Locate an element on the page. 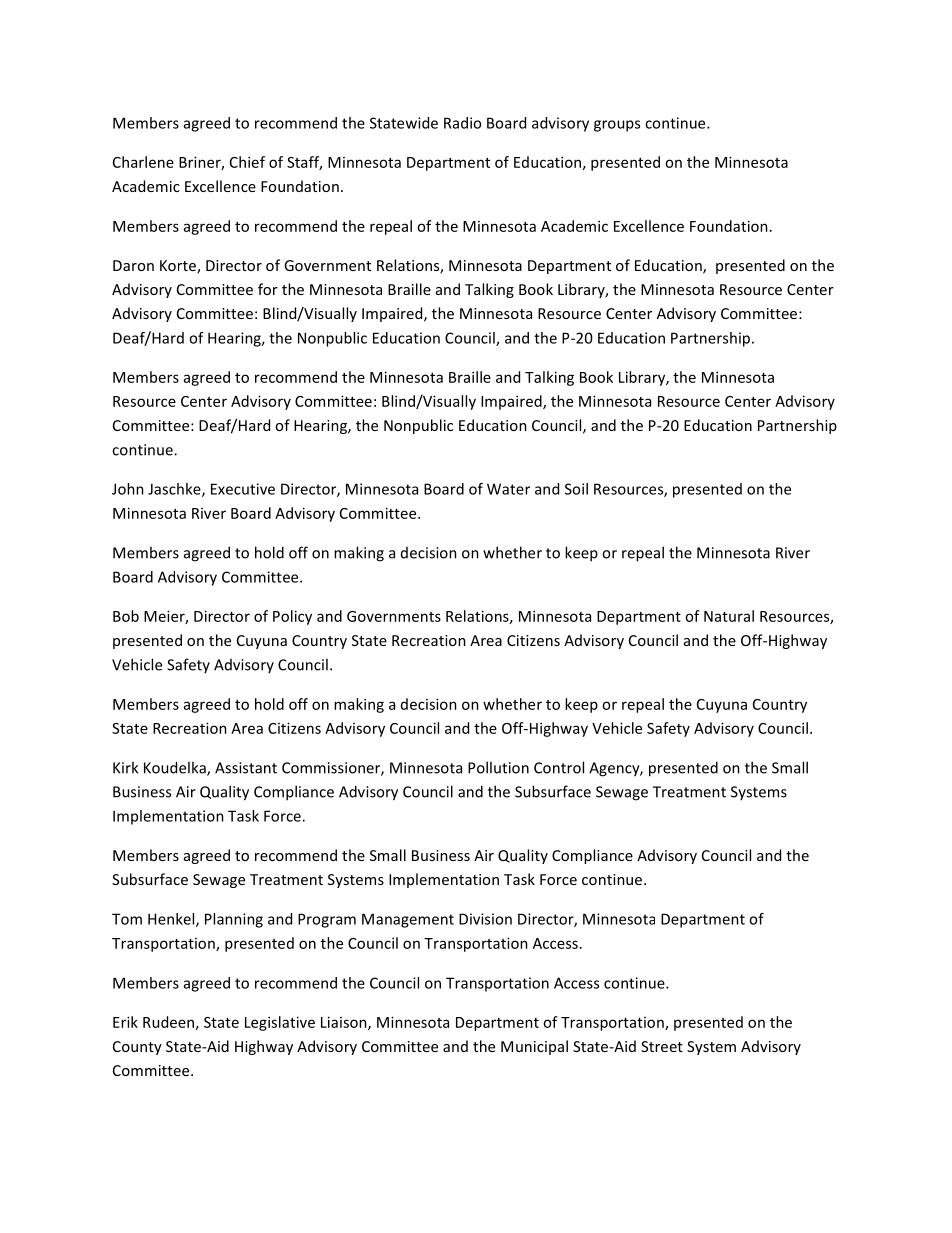 This image has height=1233, width=952. Radio is located at coordinates (462, 123).
